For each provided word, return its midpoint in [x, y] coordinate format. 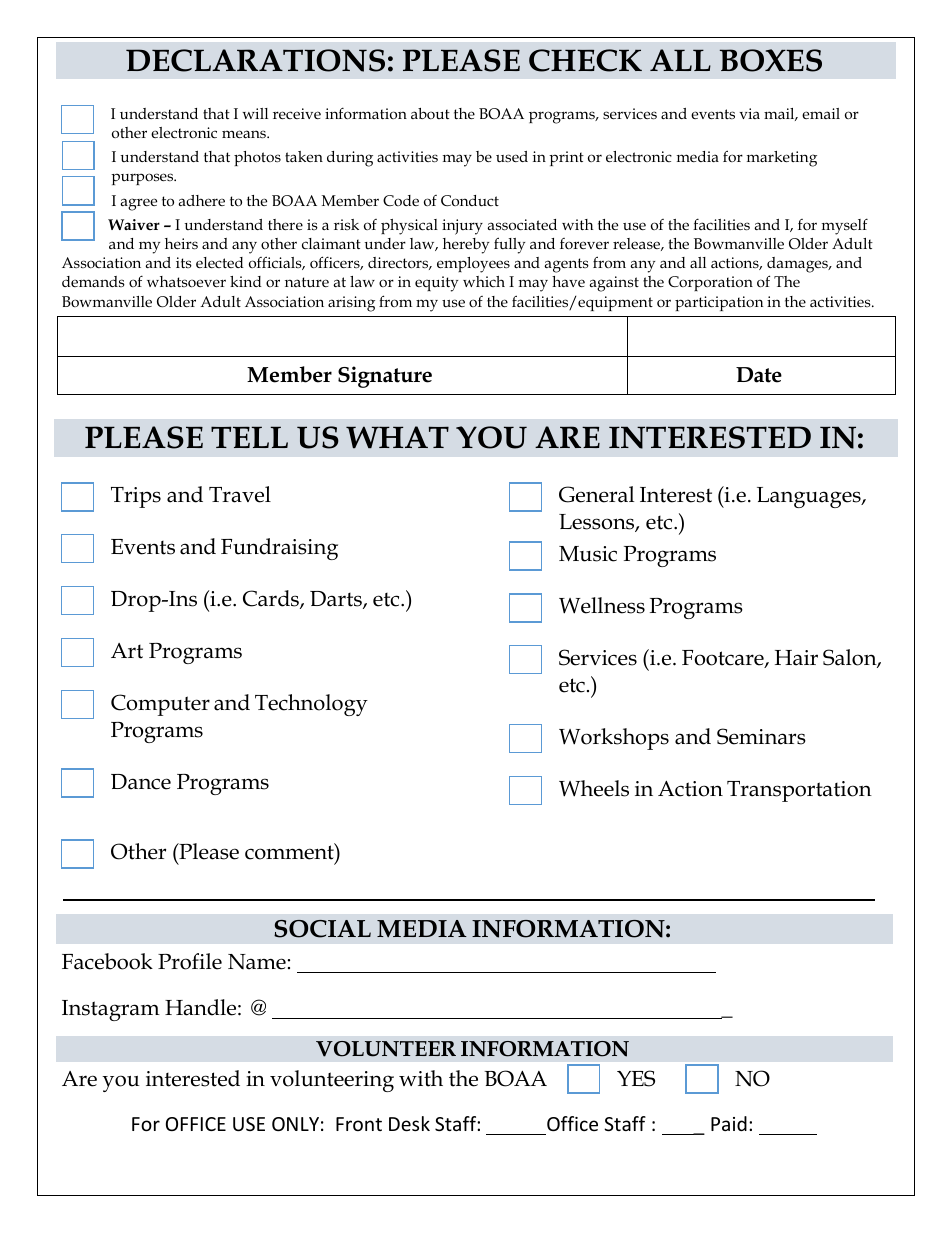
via [749, 113]
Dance [141, 782]
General [596, 494]
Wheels [594, 788]
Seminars [761, 736]
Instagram [111, 1010]
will [255, 113]
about [430, 113]
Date [759, 375]
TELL [249, 437]
